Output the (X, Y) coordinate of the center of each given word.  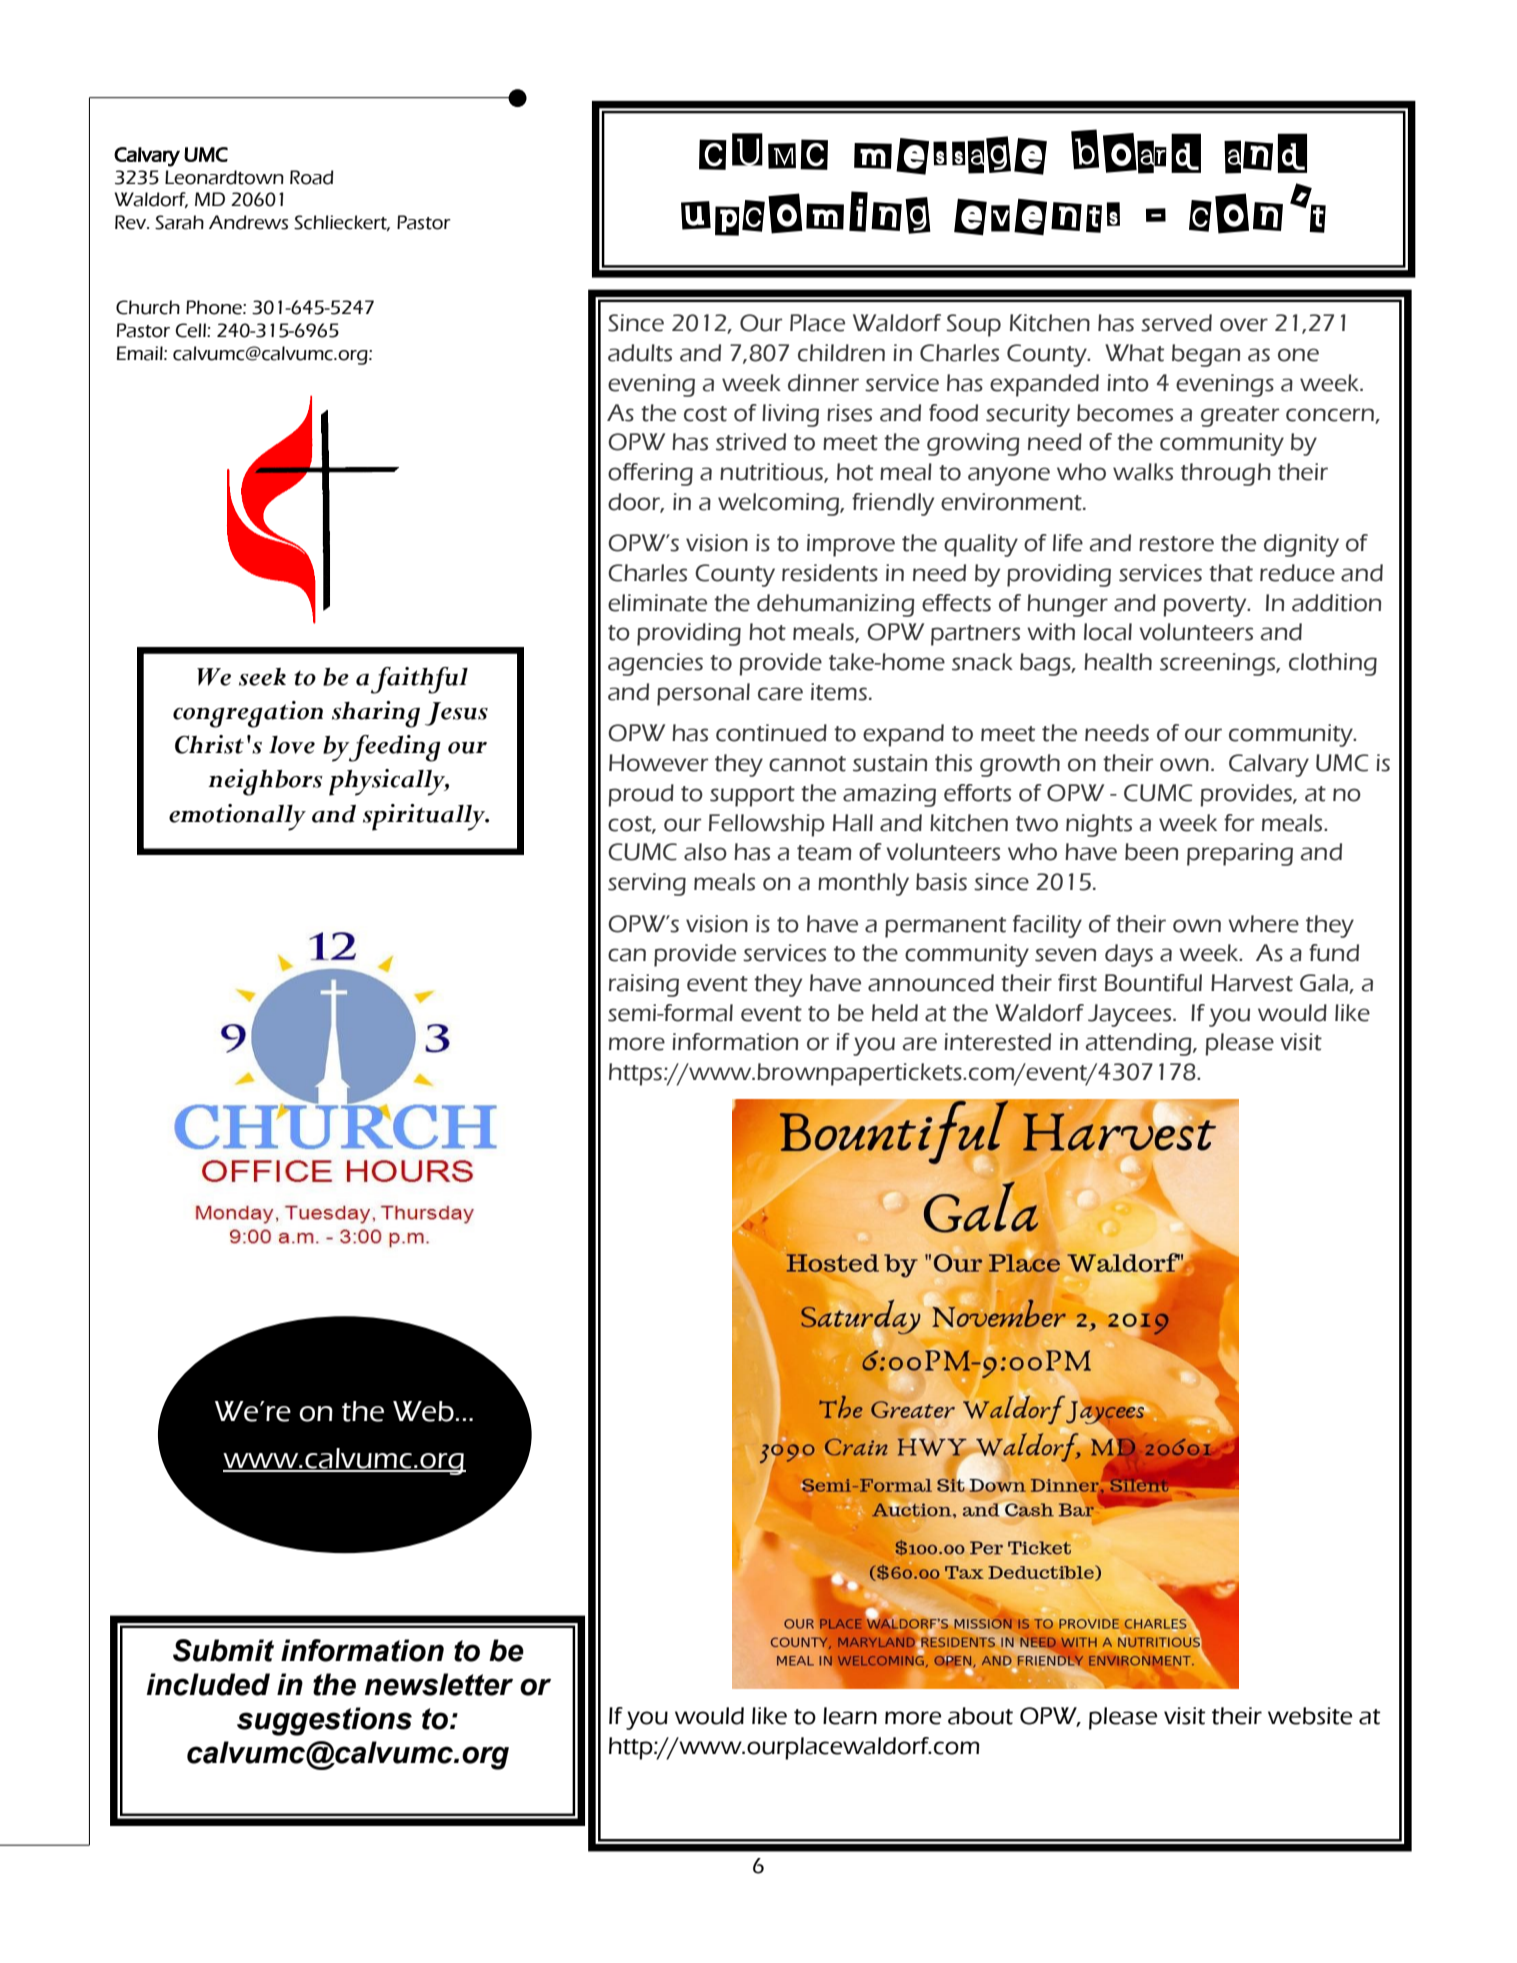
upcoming (806, 213)
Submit (223, 1650)
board (1136, 151)
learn (850, 1716)
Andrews (248, 222)
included (208, 1684)
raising (644, 985)
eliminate (657, 603)
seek (262, 677)
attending (1140, 1044)
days (1129, 955)
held (895, 1013)
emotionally (237, 817)
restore (1176, 544)
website (1310, 1716)
